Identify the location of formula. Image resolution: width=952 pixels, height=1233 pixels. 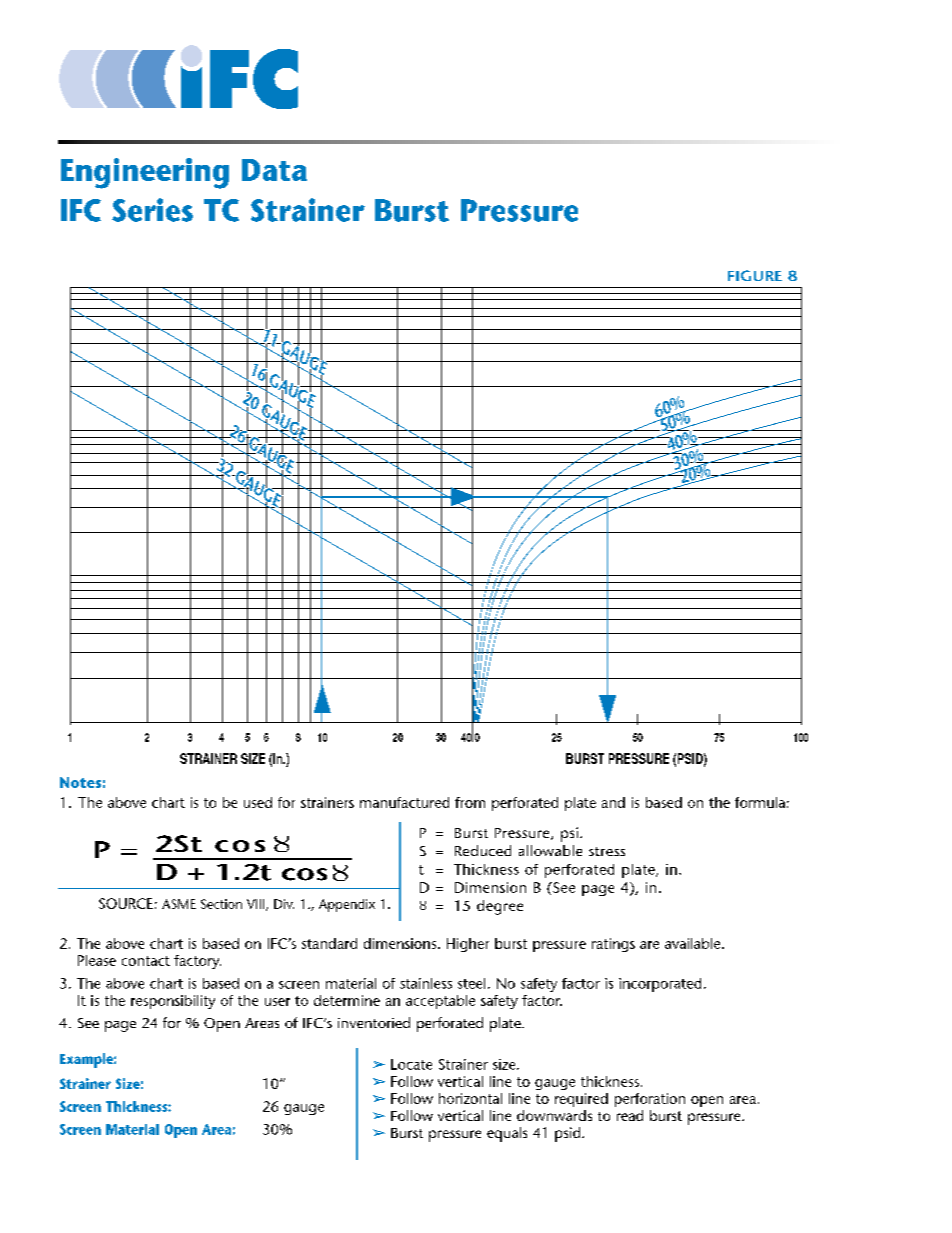
(760, 802).
